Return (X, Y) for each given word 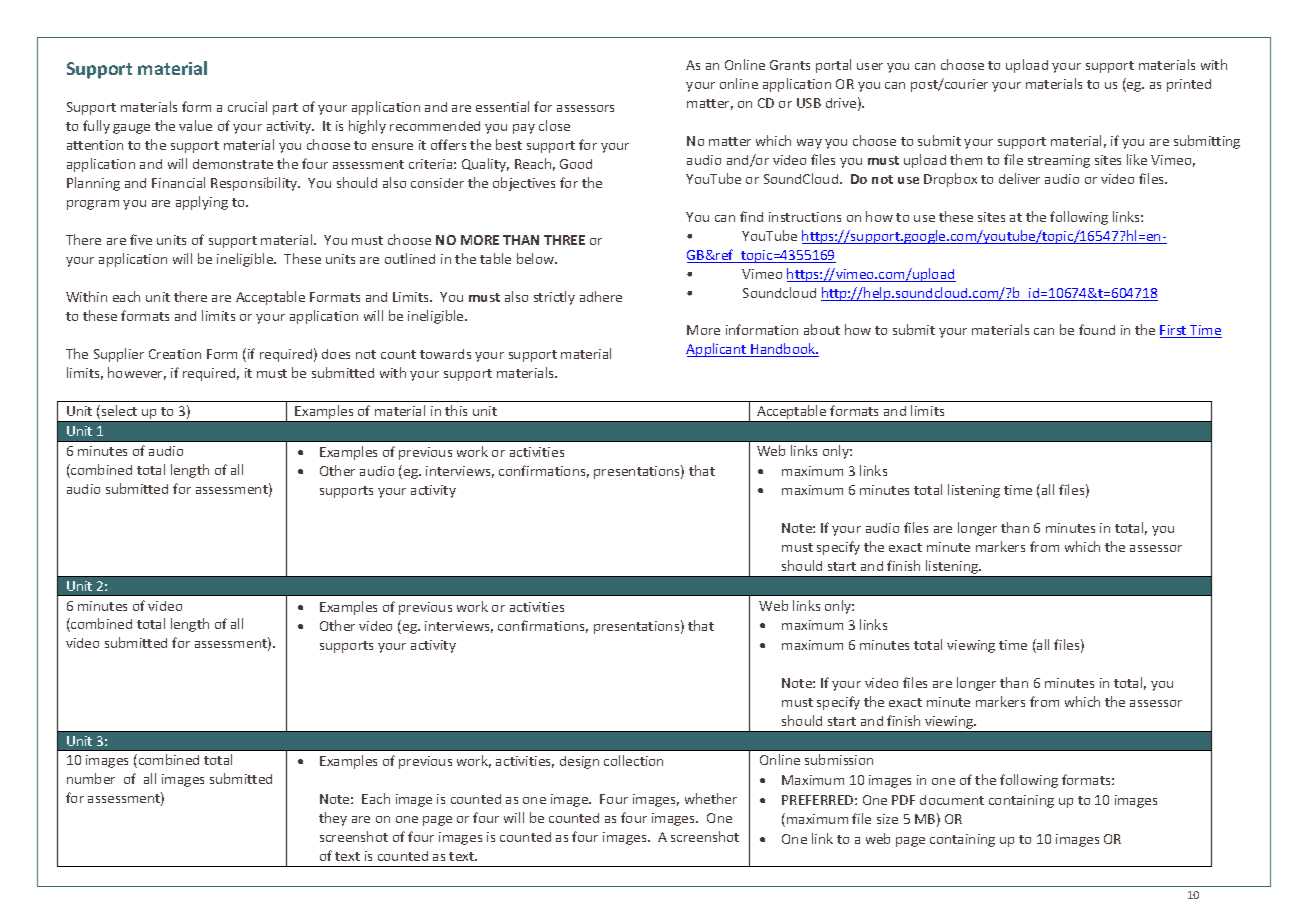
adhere (601, 296)
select (118, 412)
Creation (175, 354)
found (1097, 329)
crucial (247, 106)
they (333, 819)
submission (839, 759)
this (456, 410)
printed (1189, 85)
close (554, 125)
